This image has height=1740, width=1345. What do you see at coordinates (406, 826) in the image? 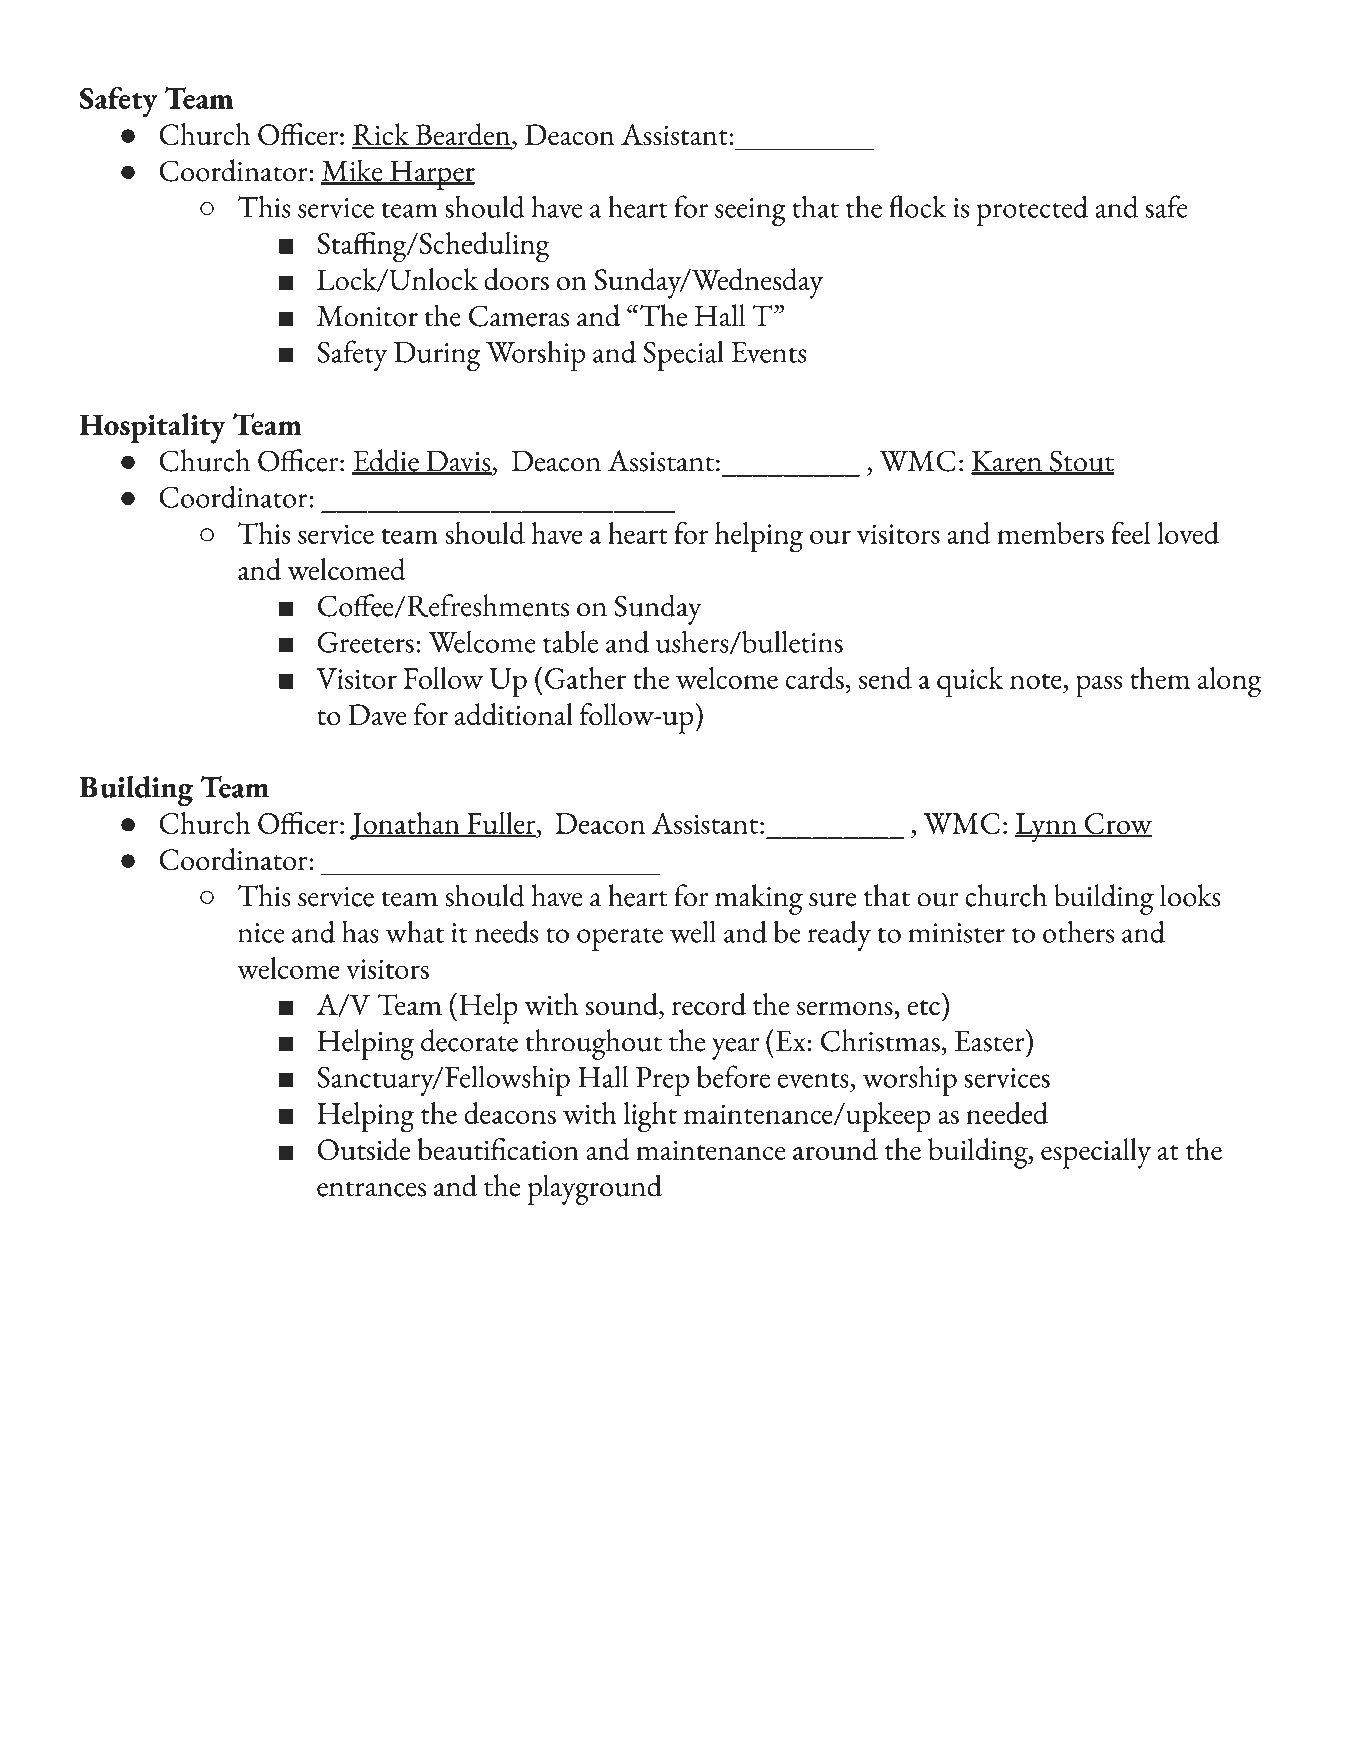
I see `Jonathan` at bounding box center [406, 826].
